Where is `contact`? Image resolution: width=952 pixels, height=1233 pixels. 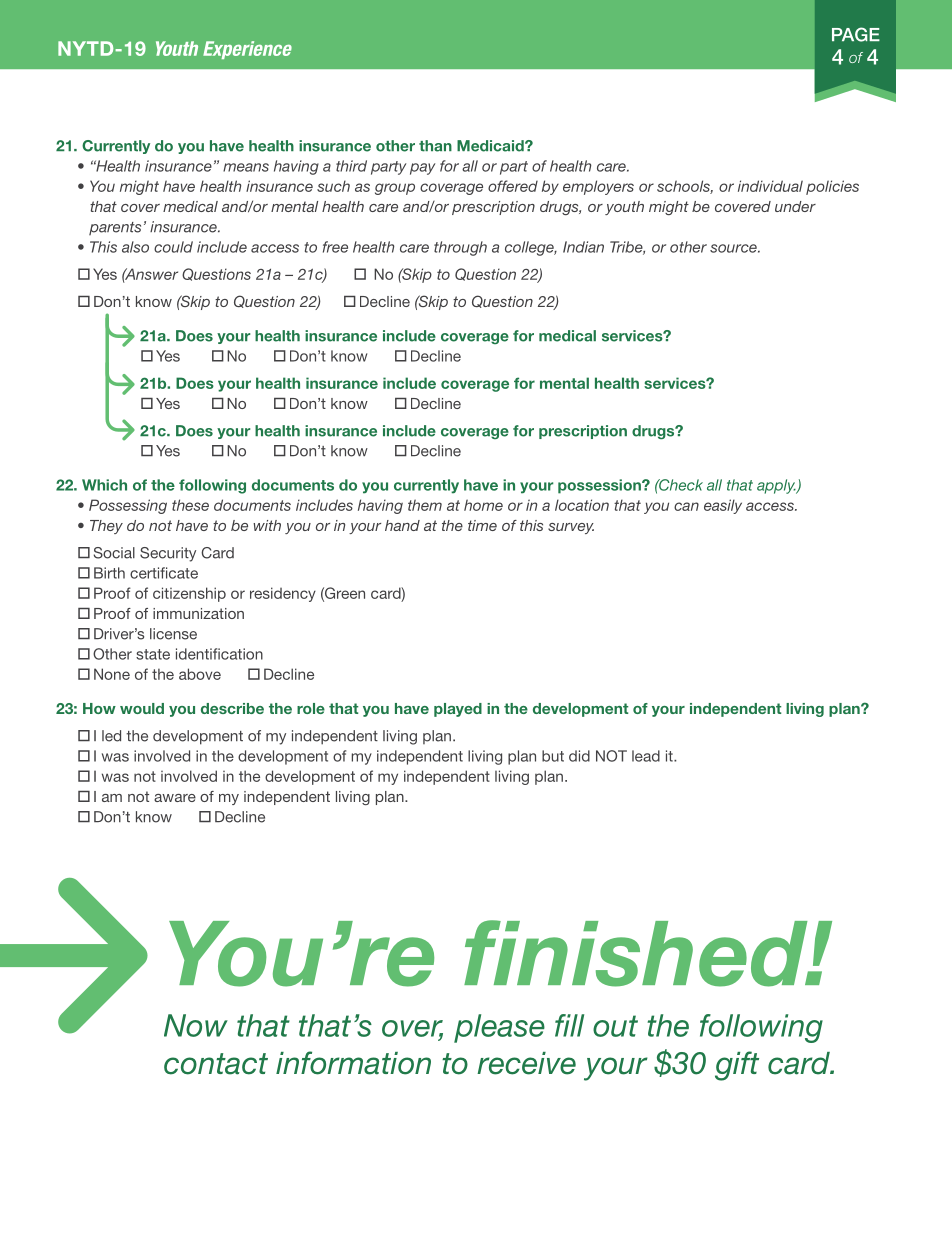 contact is located at coordinates (216, 1064).
